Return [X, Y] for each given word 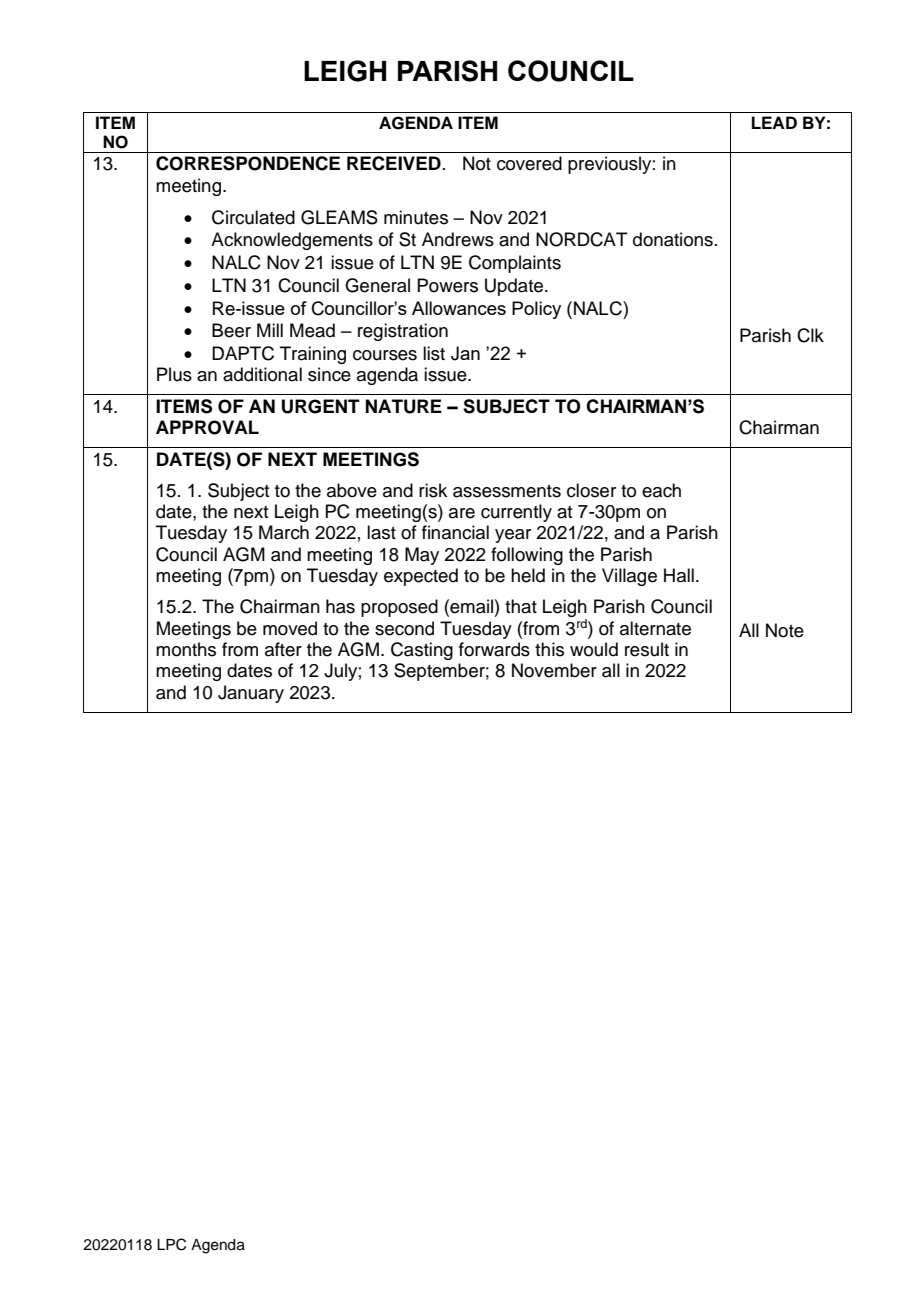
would [594, 649]
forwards [494, 649]
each [661, 490]
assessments [507, 491]
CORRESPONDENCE [248, 163]
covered [529, 163]
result [647, 649]
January [251, 694]
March [284, 532]
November [554, 670]
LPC [171, 1244]
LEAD [774, 122]
